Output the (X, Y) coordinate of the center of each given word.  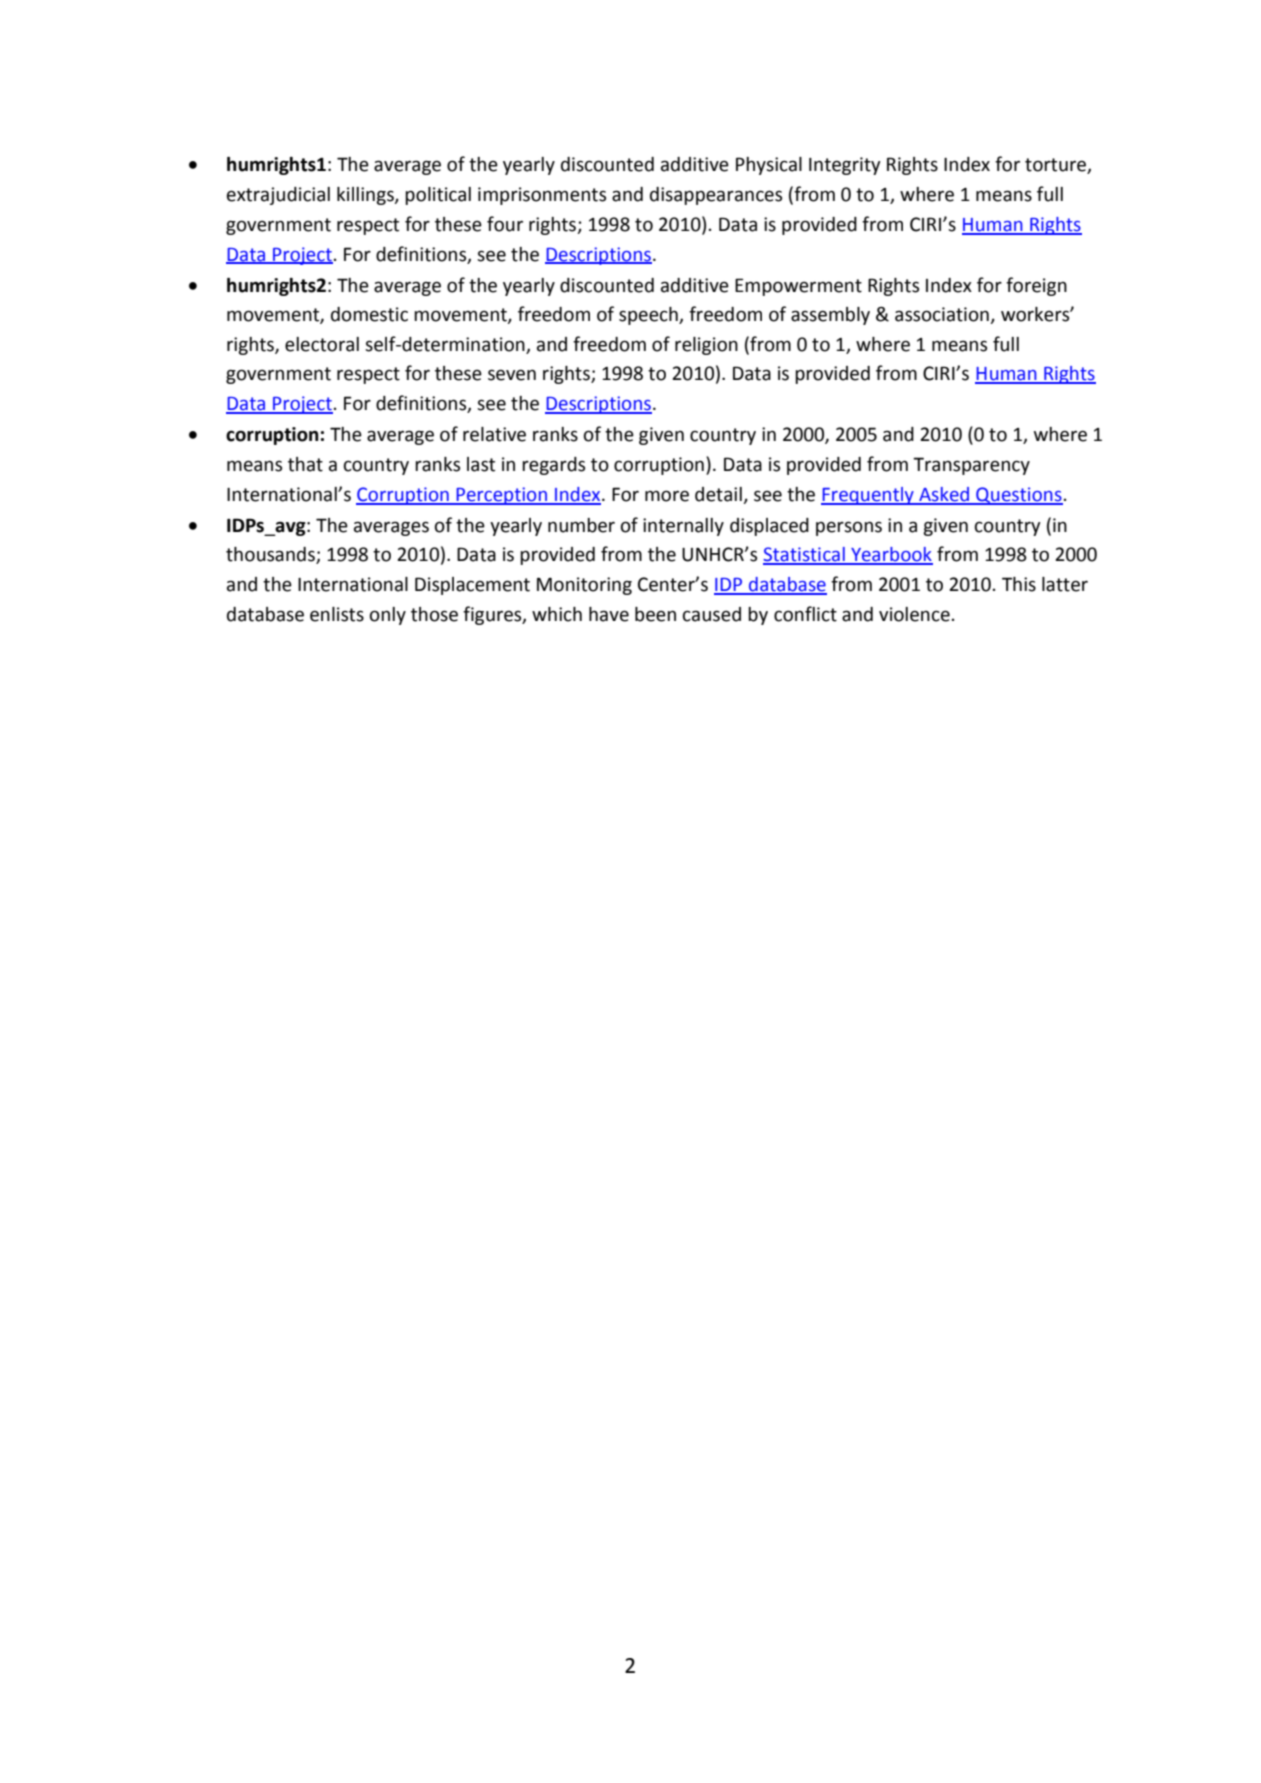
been (655, 614)
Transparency (971, 466)
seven (512, 375)
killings (366, 196)
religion (706, 346)
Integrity (845, 166)
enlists (337, 614)
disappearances (716, 196)
